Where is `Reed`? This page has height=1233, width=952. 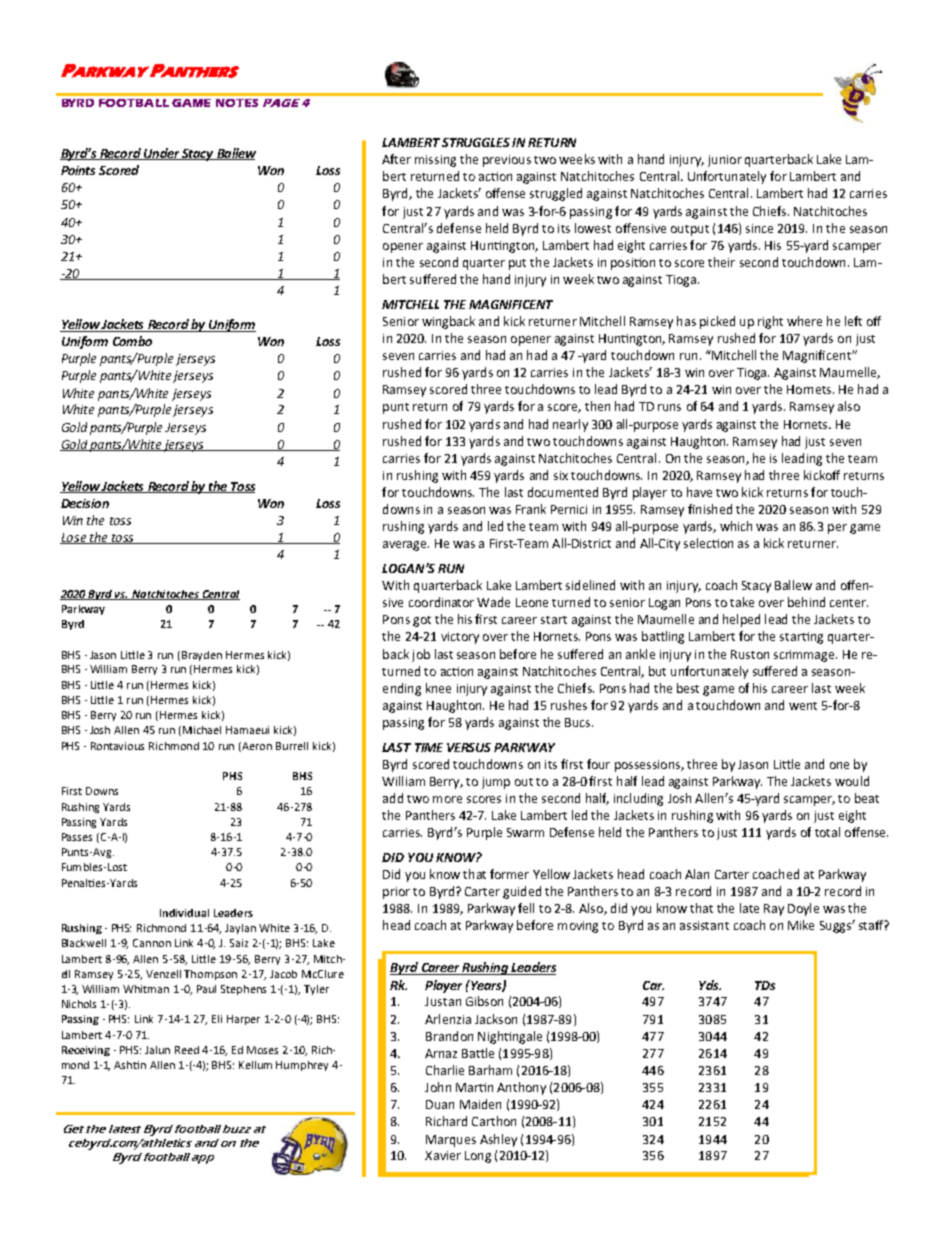
Reed is located at coordinates (187, 1050).
